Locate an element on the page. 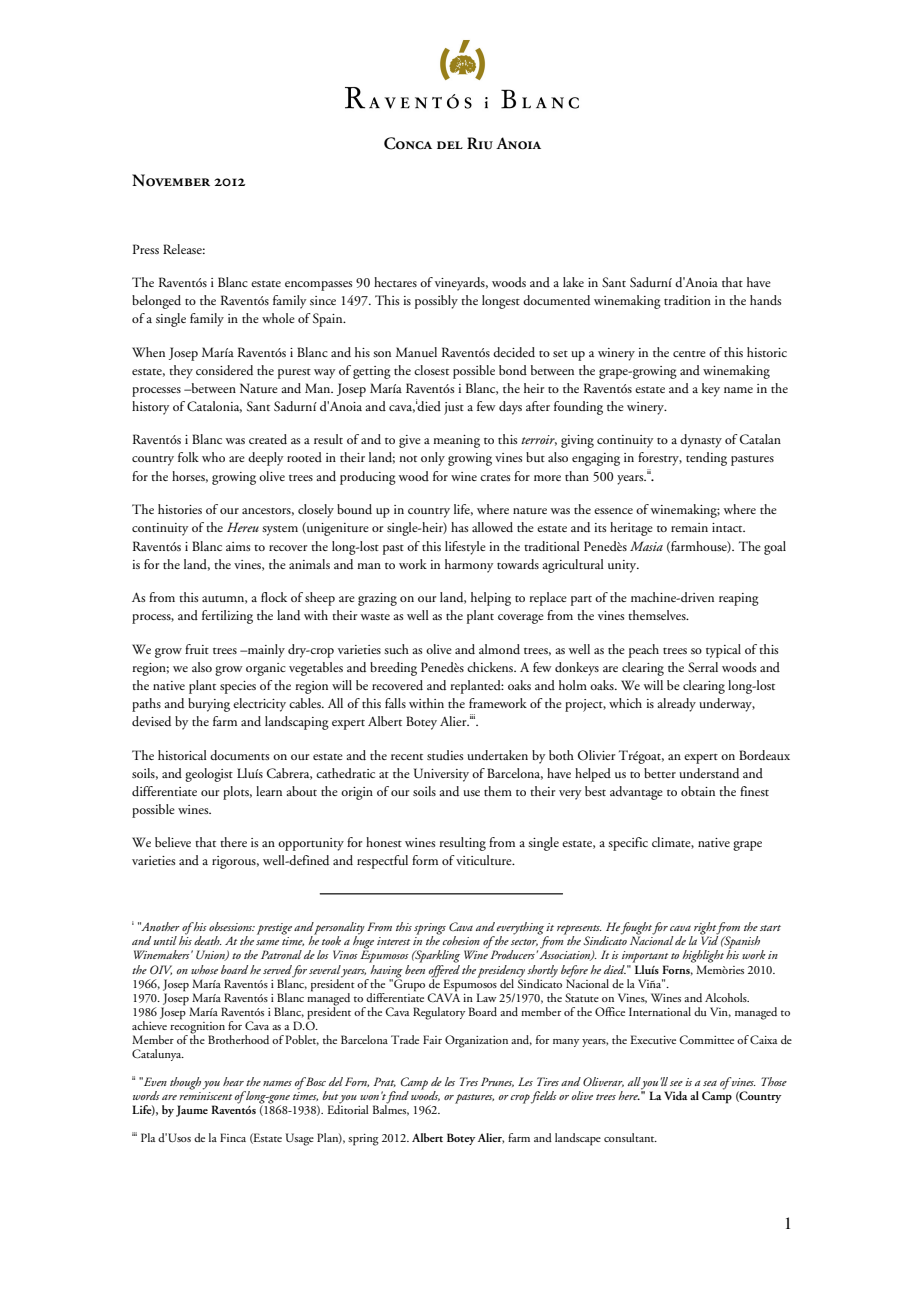 The height and width of the image is (1308, 924). folk is located at coordinates (188, 457).
